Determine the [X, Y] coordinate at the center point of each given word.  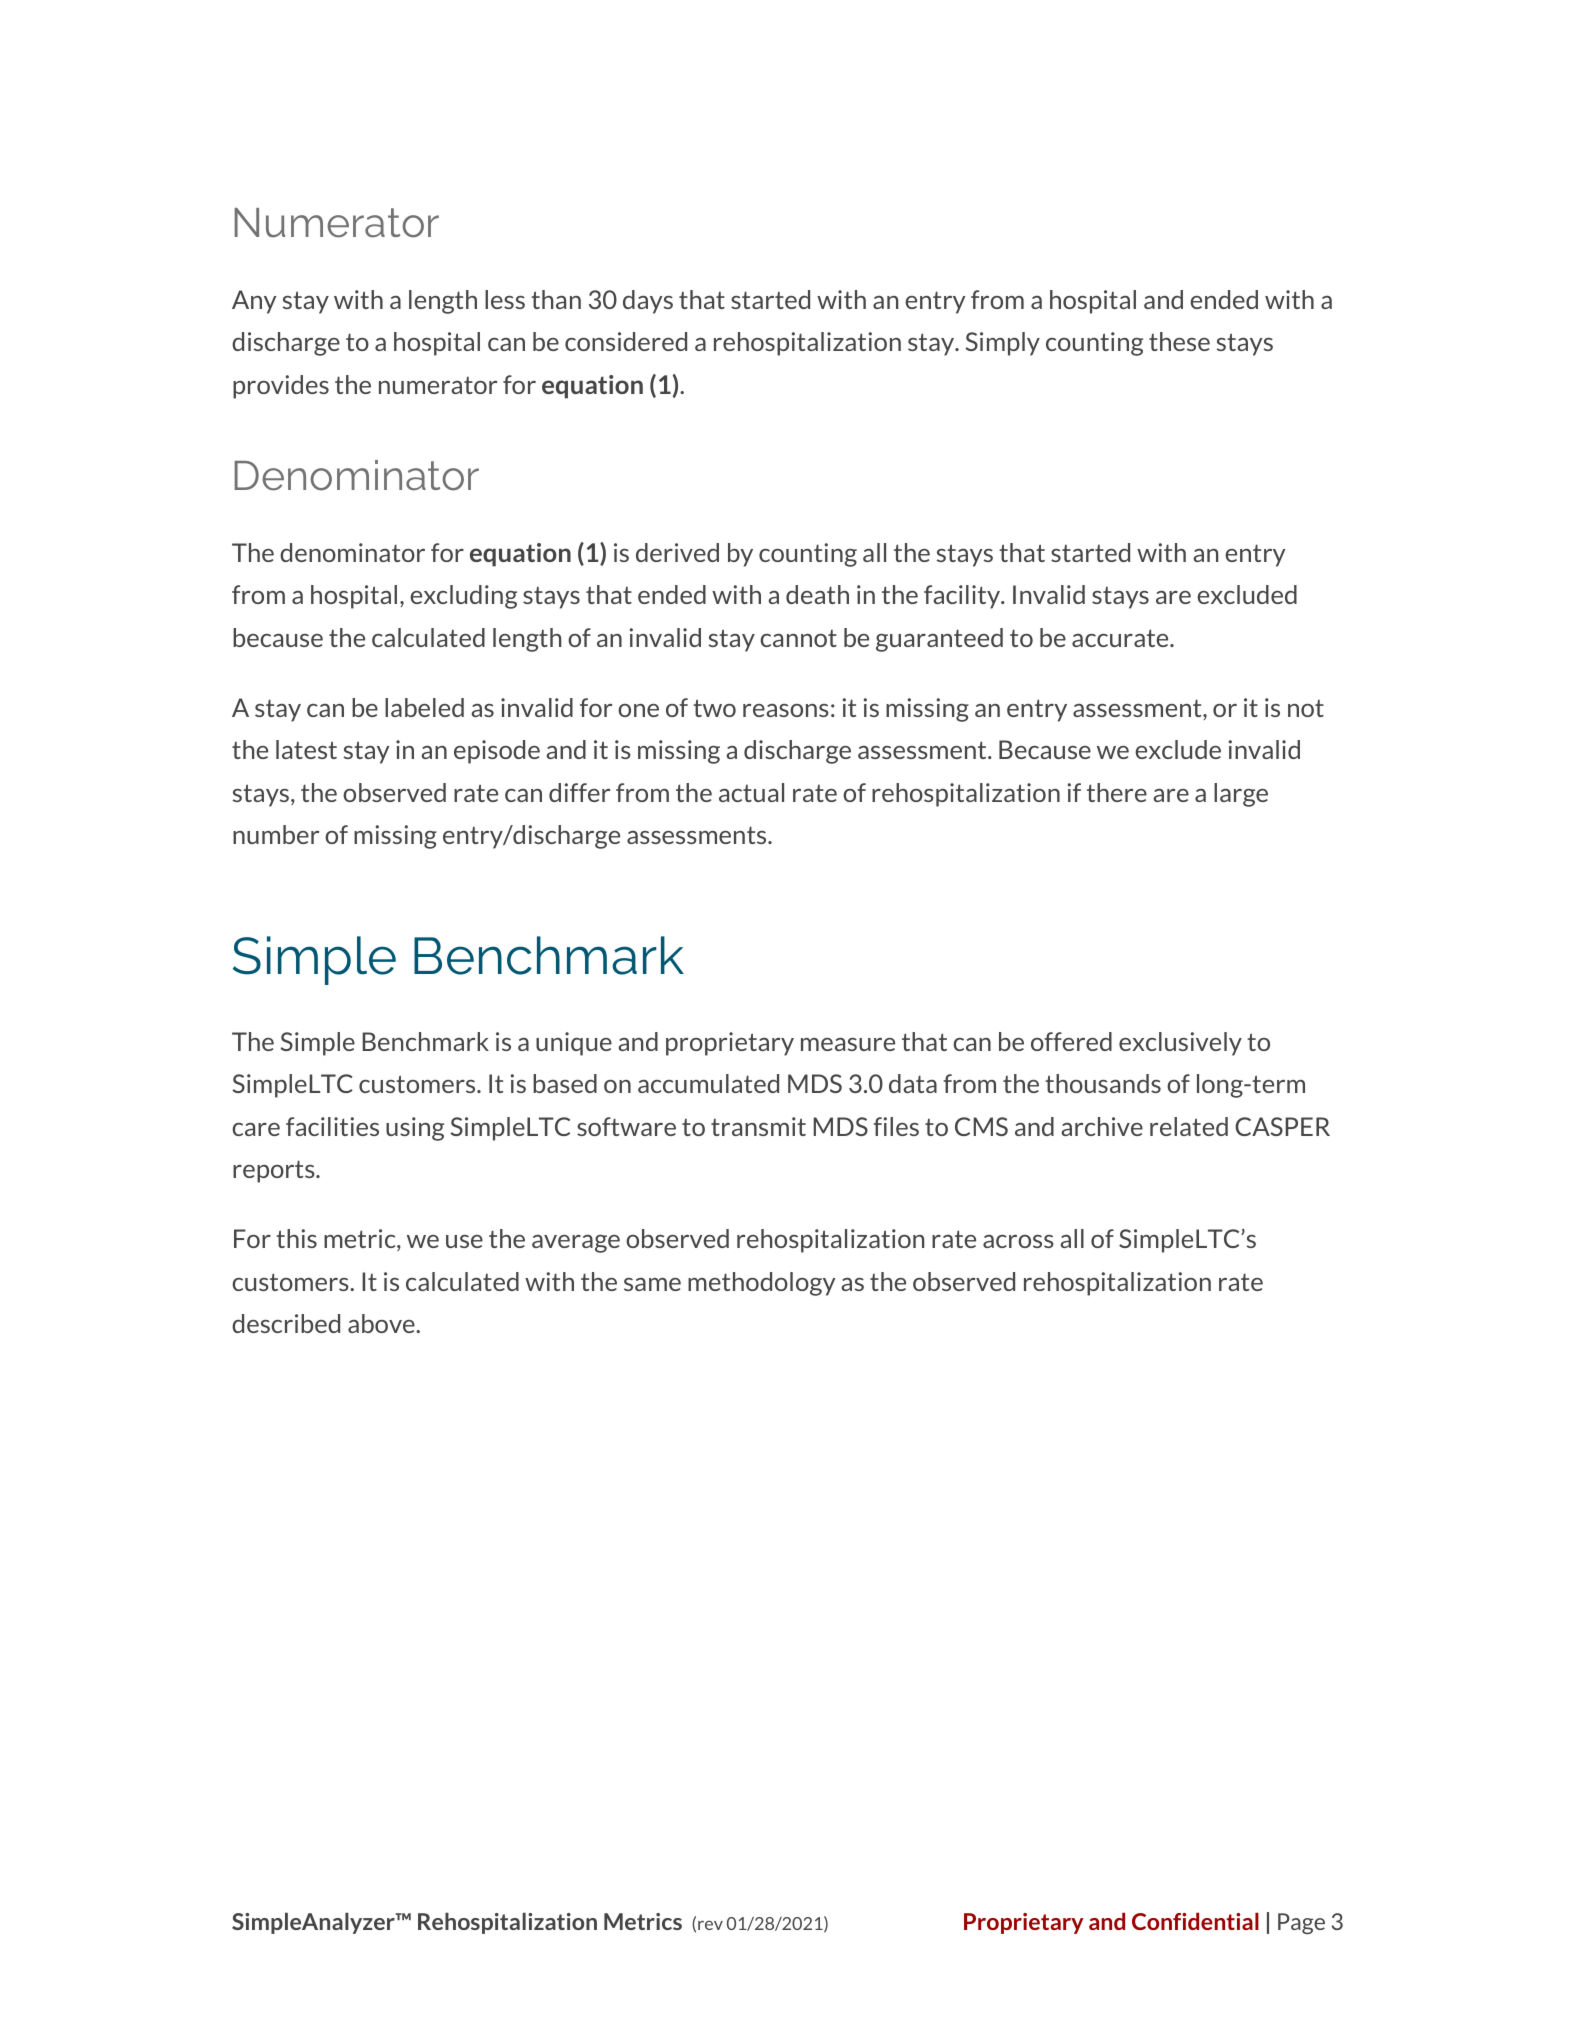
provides [281, 387]
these [1179, 341]
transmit [758, 1126]
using [415, 1129]
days [648, 302]
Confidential [1195, 1921]
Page [1301, 1923]
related [1189, 1126]
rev [710, 1925]
